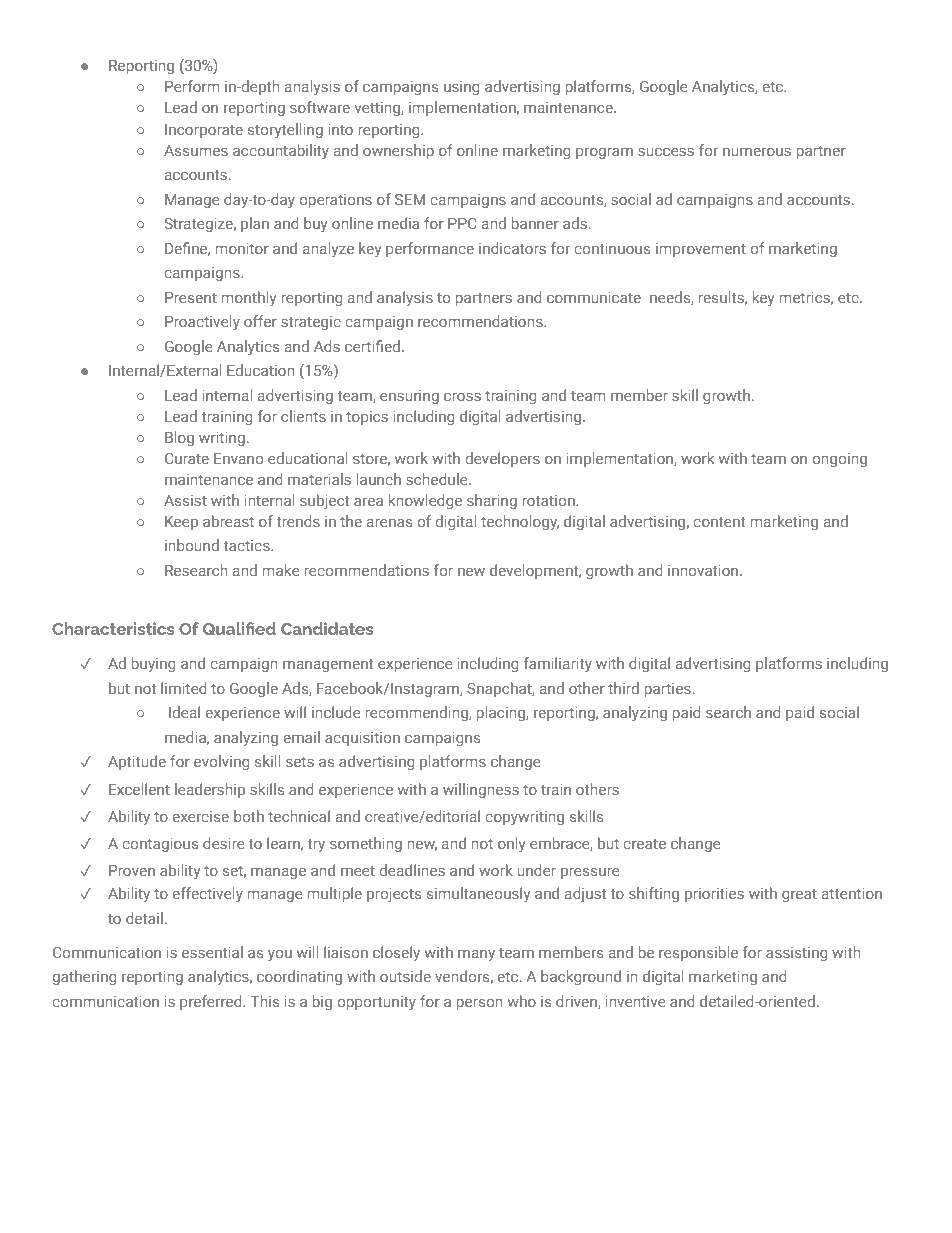 Image resolution: width=952 pixels, height=1233 pixels. What do you see at coordinates (757, 152) in the screenshot?
I see `numerous` at bounding box center [757, 152].
